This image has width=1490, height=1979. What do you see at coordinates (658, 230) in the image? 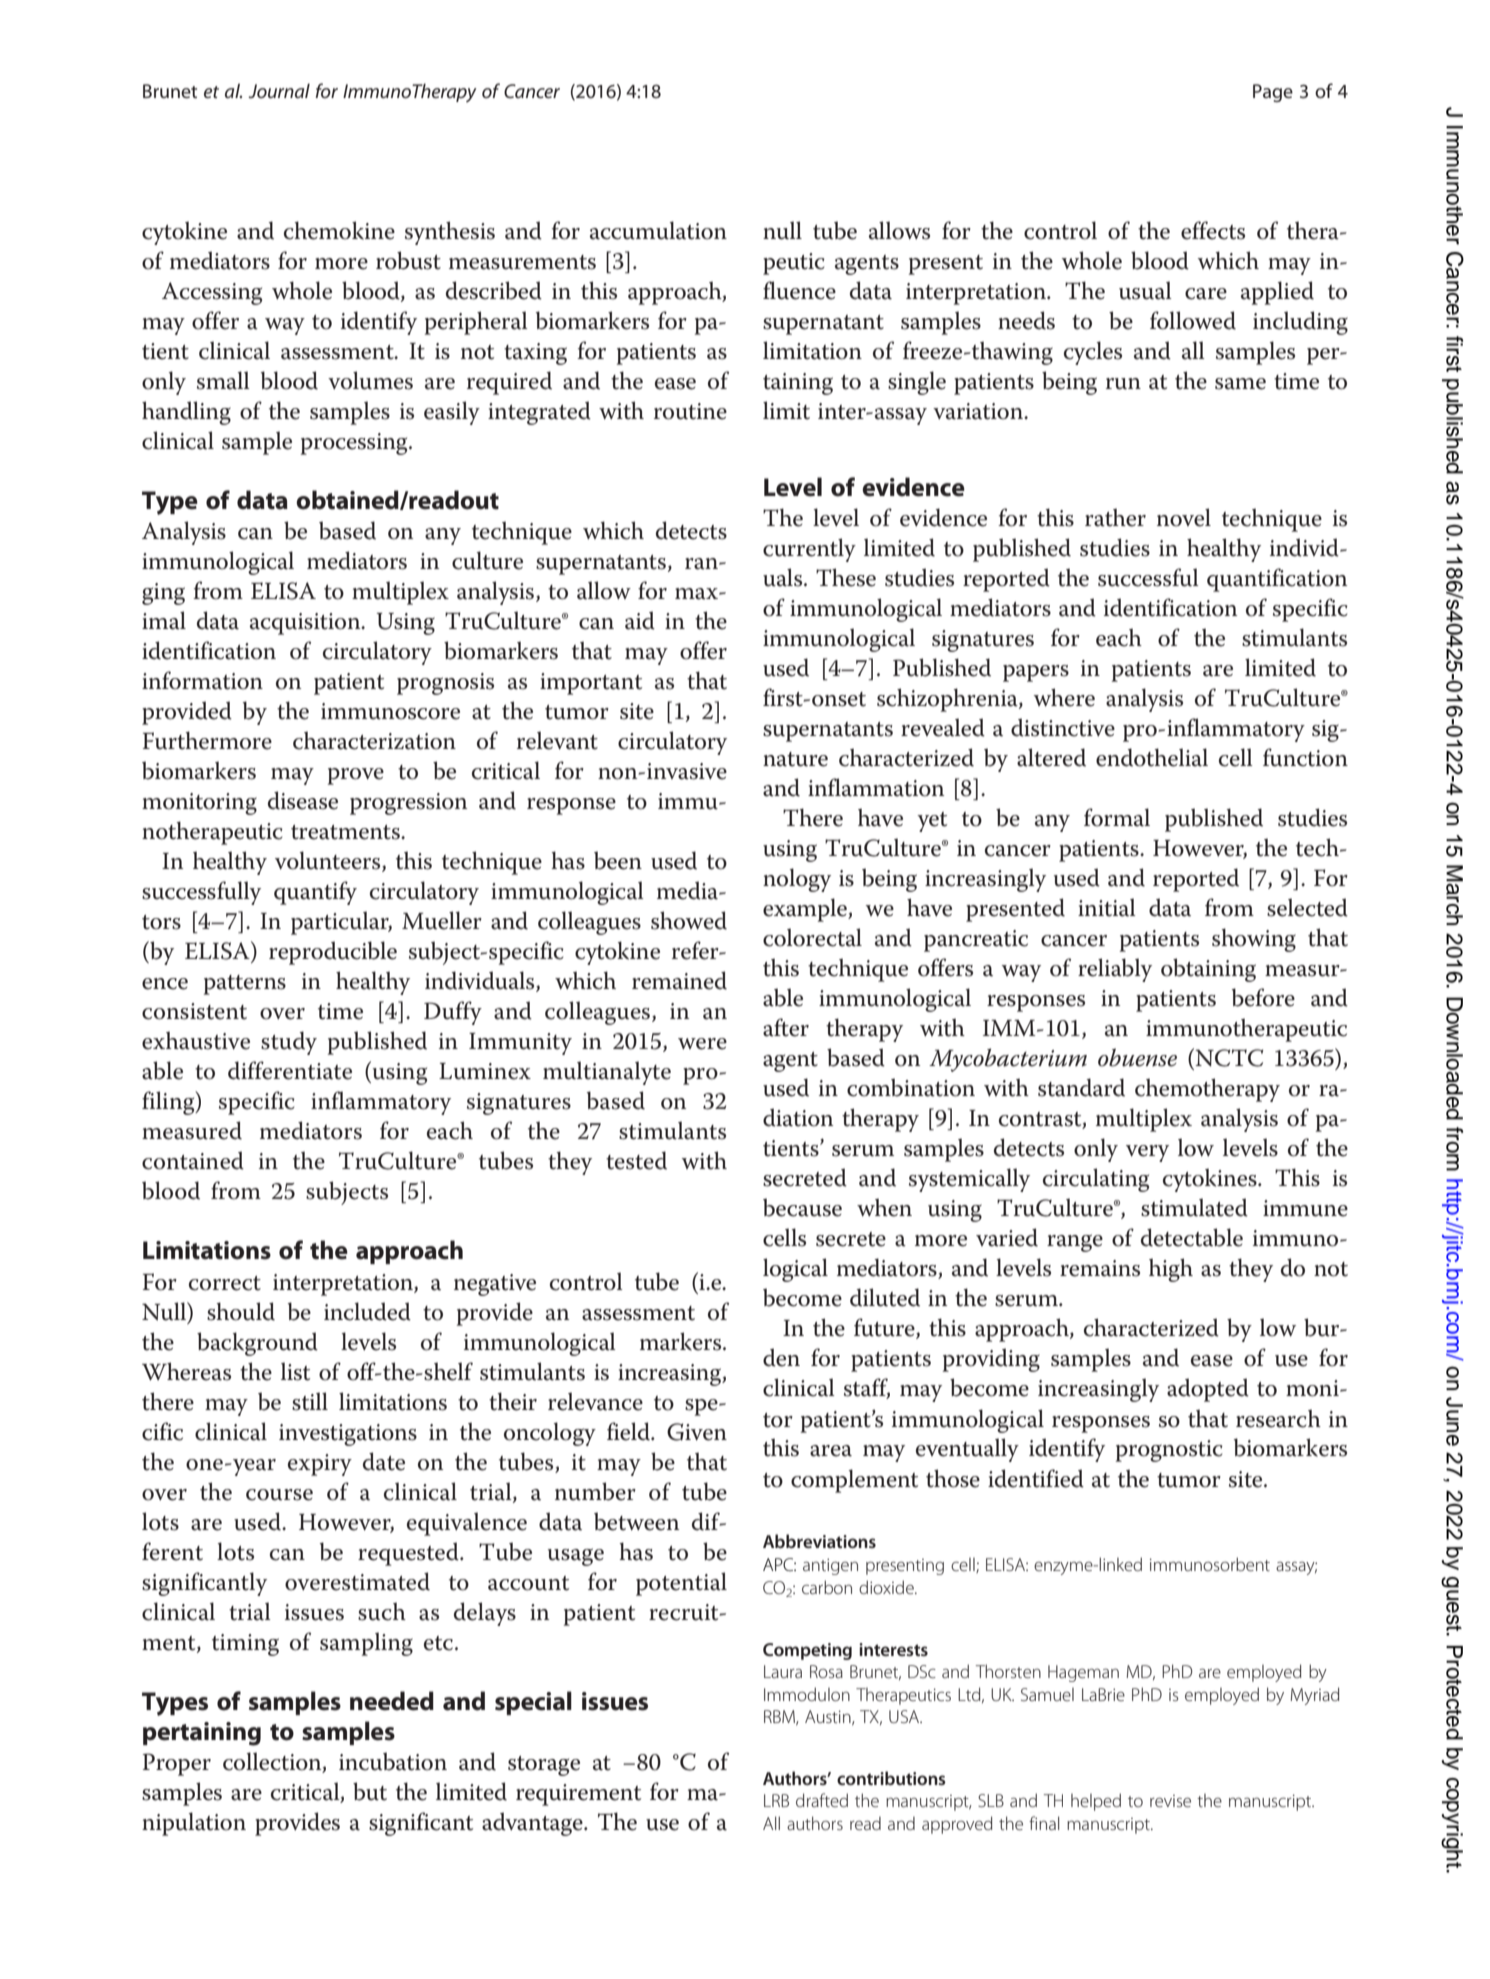
I see `accumulation` at bounding box center [658, 230].
